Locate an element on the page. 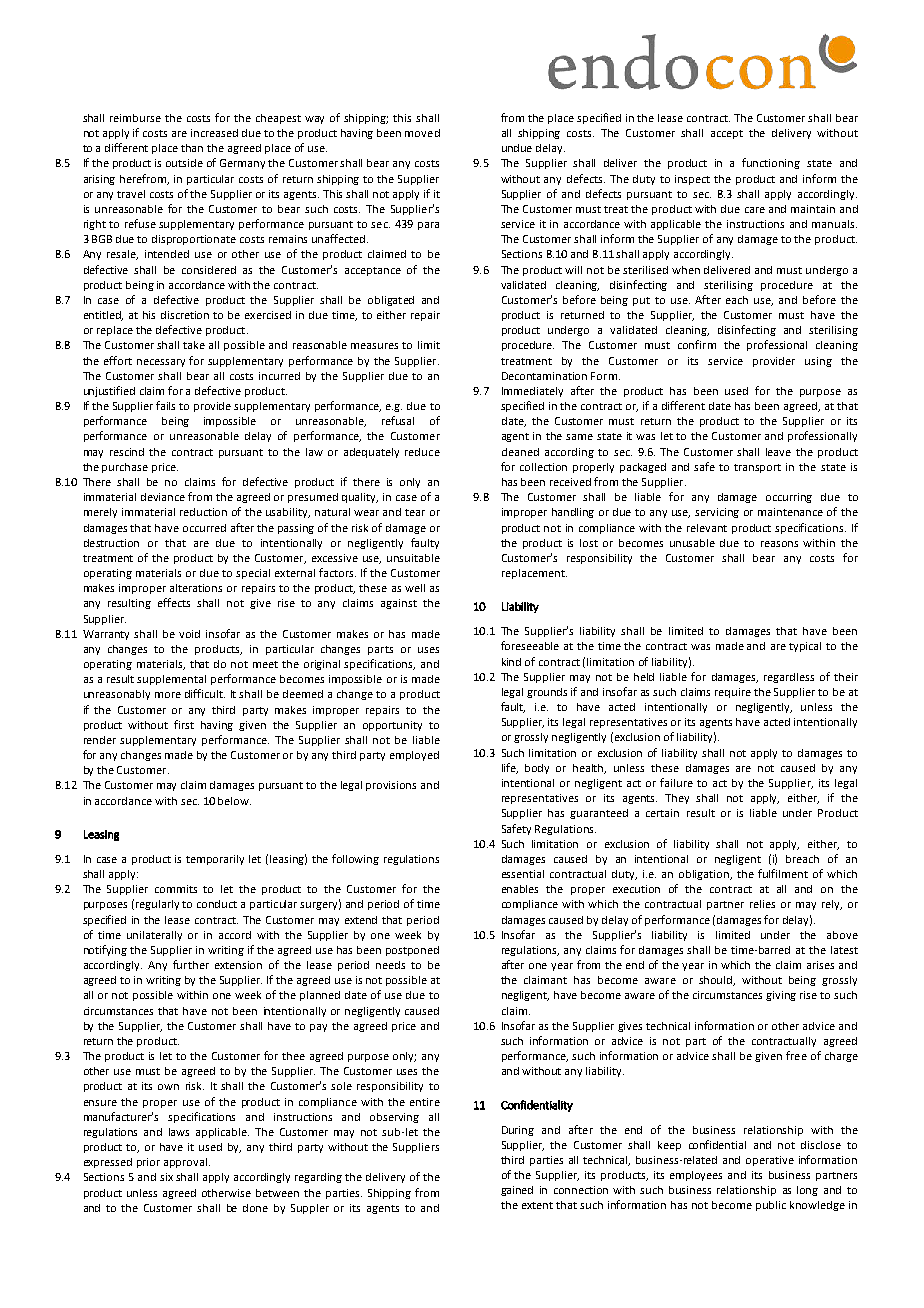 This page has height=1308, width=924. functioning is located at coordinates (771, 163).
